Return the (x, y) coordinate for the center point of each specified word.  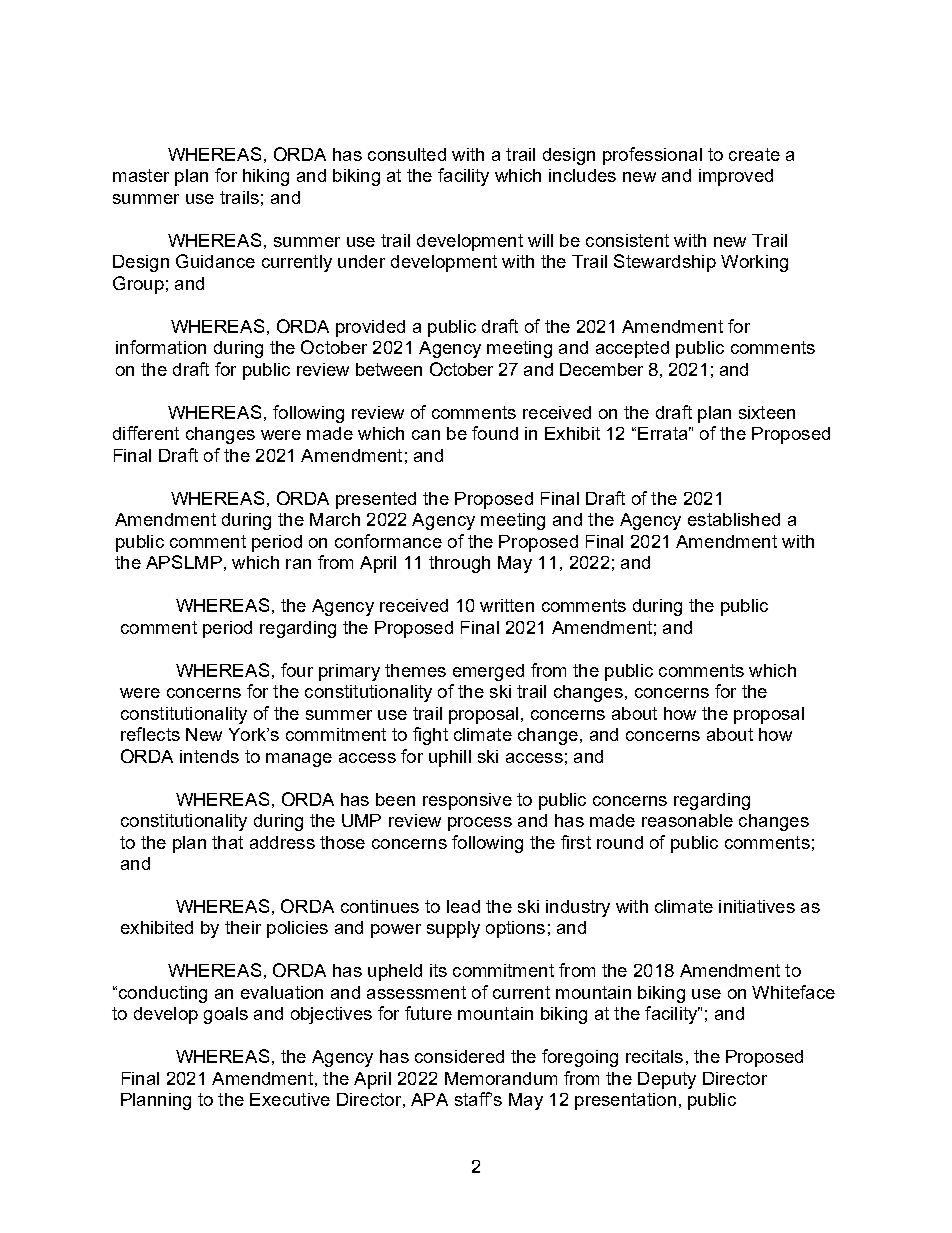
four (297, 670)
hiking (266, 177)
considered (459, 1056)
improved (736, 177)
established (734, 519)
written (507, 605)
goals (226, 1015)
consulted (407, 154)
